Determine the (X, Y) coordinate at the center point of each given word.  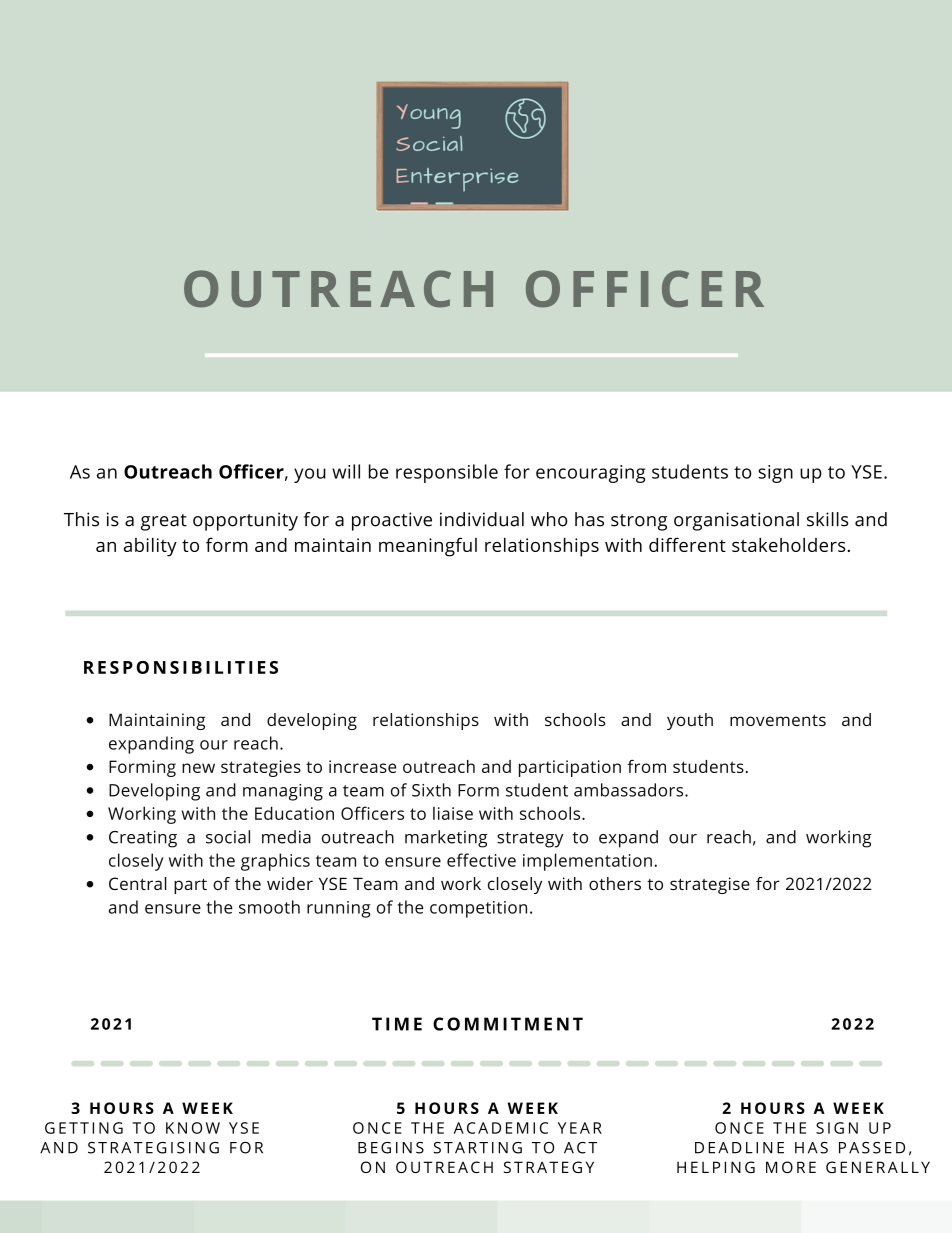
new (198, 768)
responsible (447, 473)
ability (150, 547)
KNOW (193, 1128)
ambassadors (630, 790)
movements (778, 720)
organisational (736, 521)
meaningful (428, 547)
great (164, 522)
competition (478, 909)
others (615, 883)
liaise (453, 813)
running (339, 909)
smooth (269, 907)
